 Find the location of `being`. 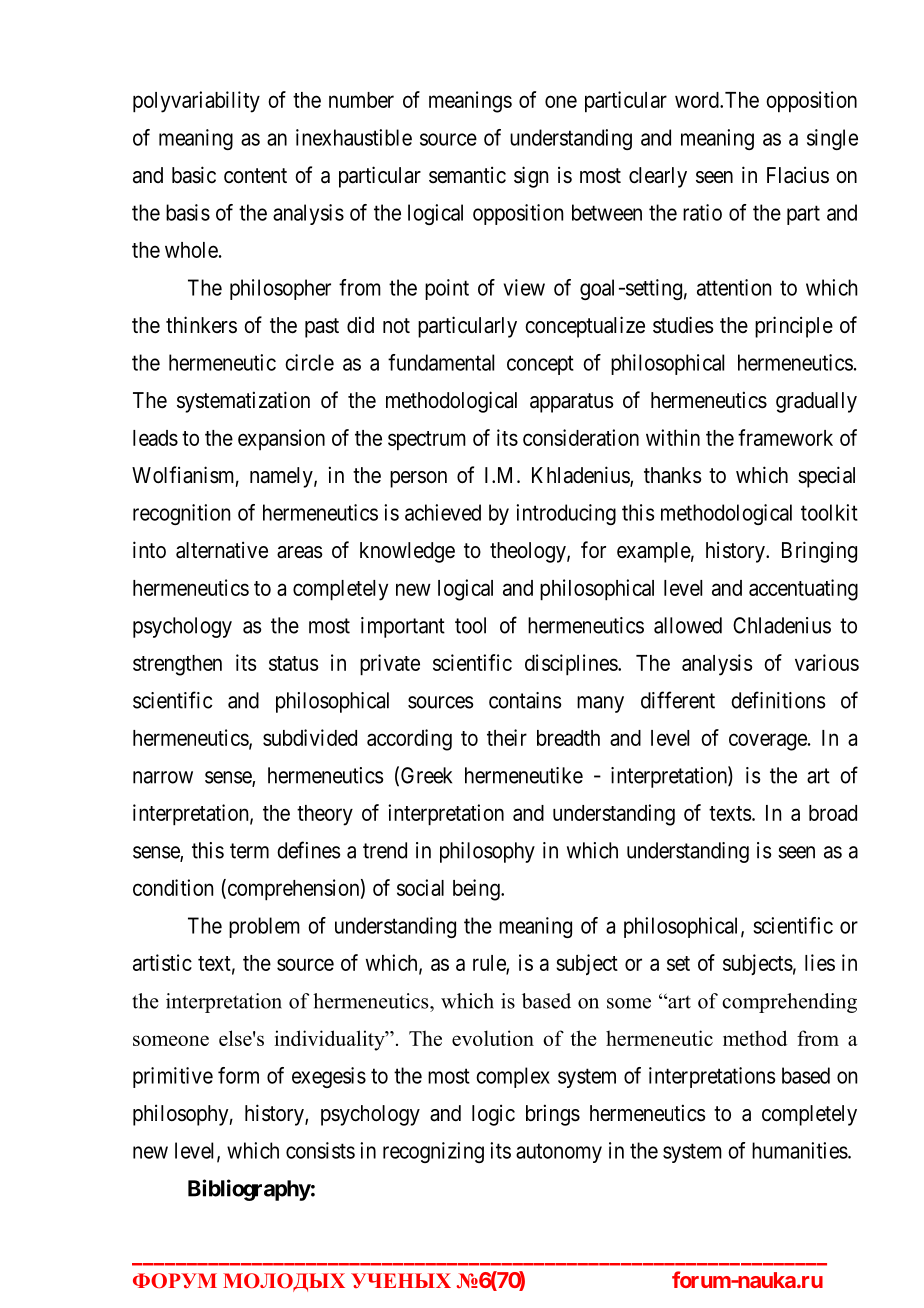

being is located at coordinates (477, 890).
